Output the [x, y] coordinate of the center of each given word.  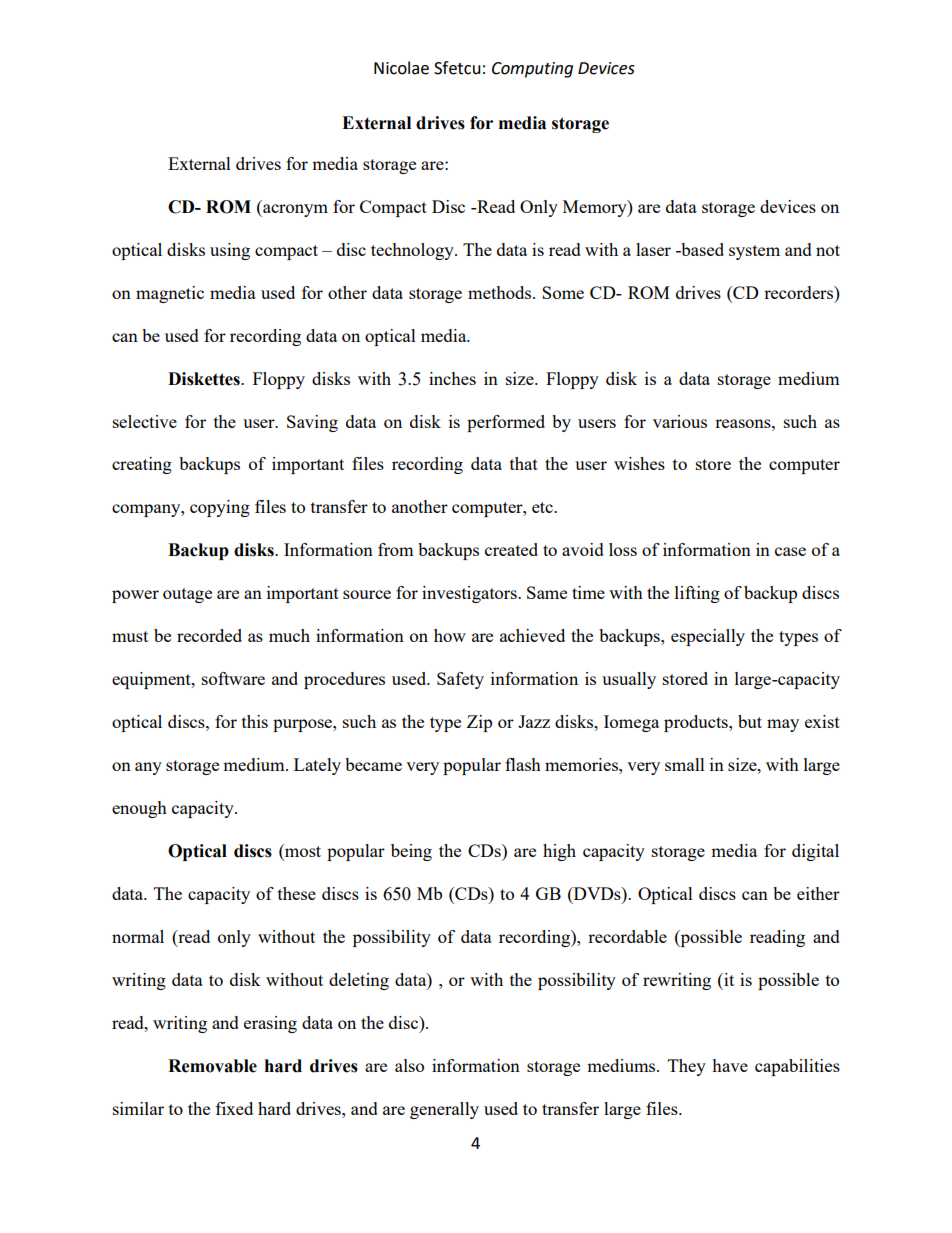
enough [139, 809]
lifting [697, 594]
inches [452, 378]
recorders [800, 292]
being [411, 852]
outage [187, 595]
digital [815, 852]
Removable [212, 1066]
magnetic [170, 294]
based [701, 249]
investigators [470, 594]
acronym [294, 210]
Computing [532, 70]
